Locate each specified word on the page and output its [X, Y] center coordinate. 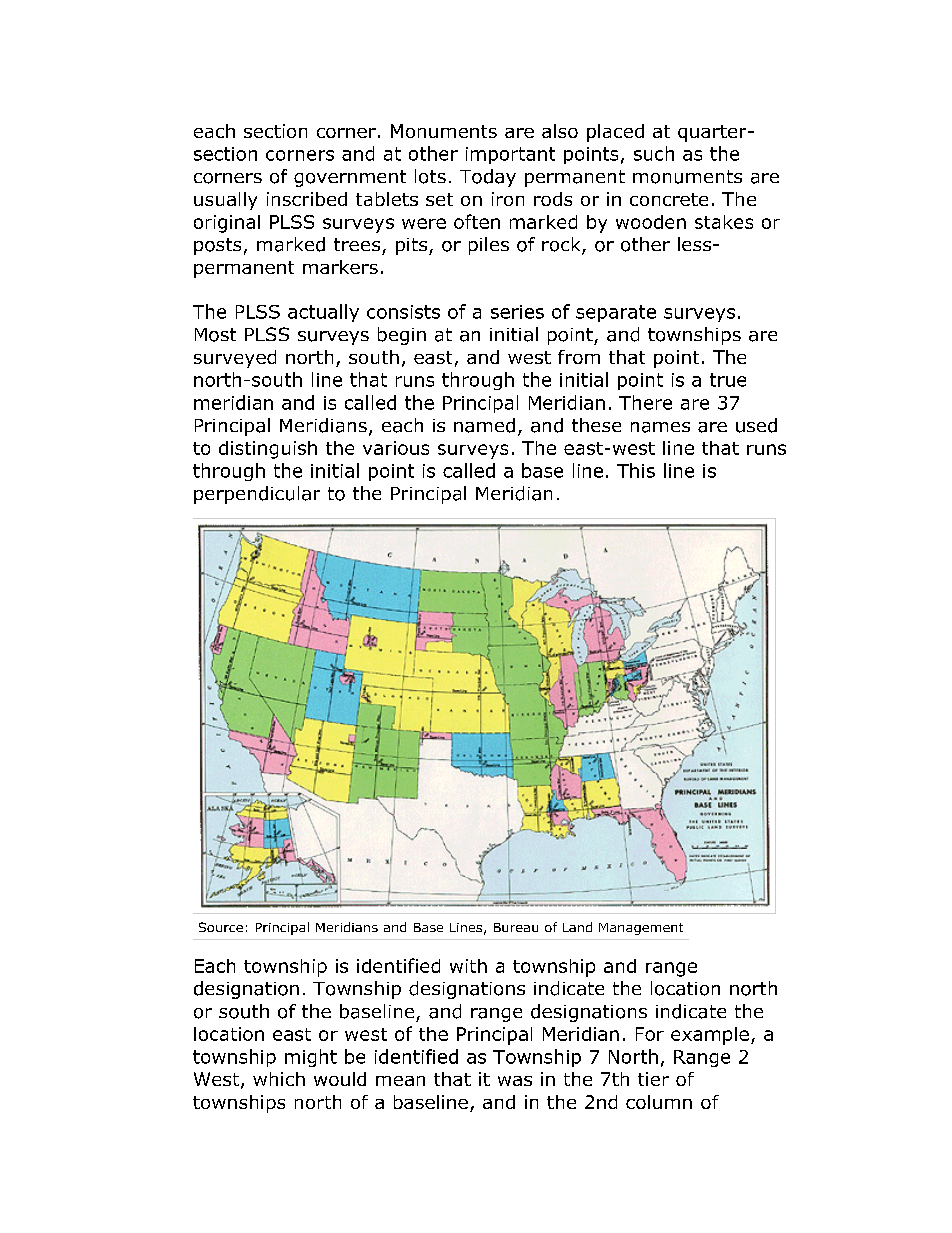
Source [221, 927]
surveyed [235, 359]
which [279, 1079]
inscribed [307, 199]
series [517, 312]
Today [488, 178]
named [484, 425]
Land [577, 927]
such [654, 153]
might [311, 1058]
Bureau [516, 927]
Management [641, 929]
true [728, 380]
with [468, 966]
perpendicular [257, 495]
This [636, 470]
